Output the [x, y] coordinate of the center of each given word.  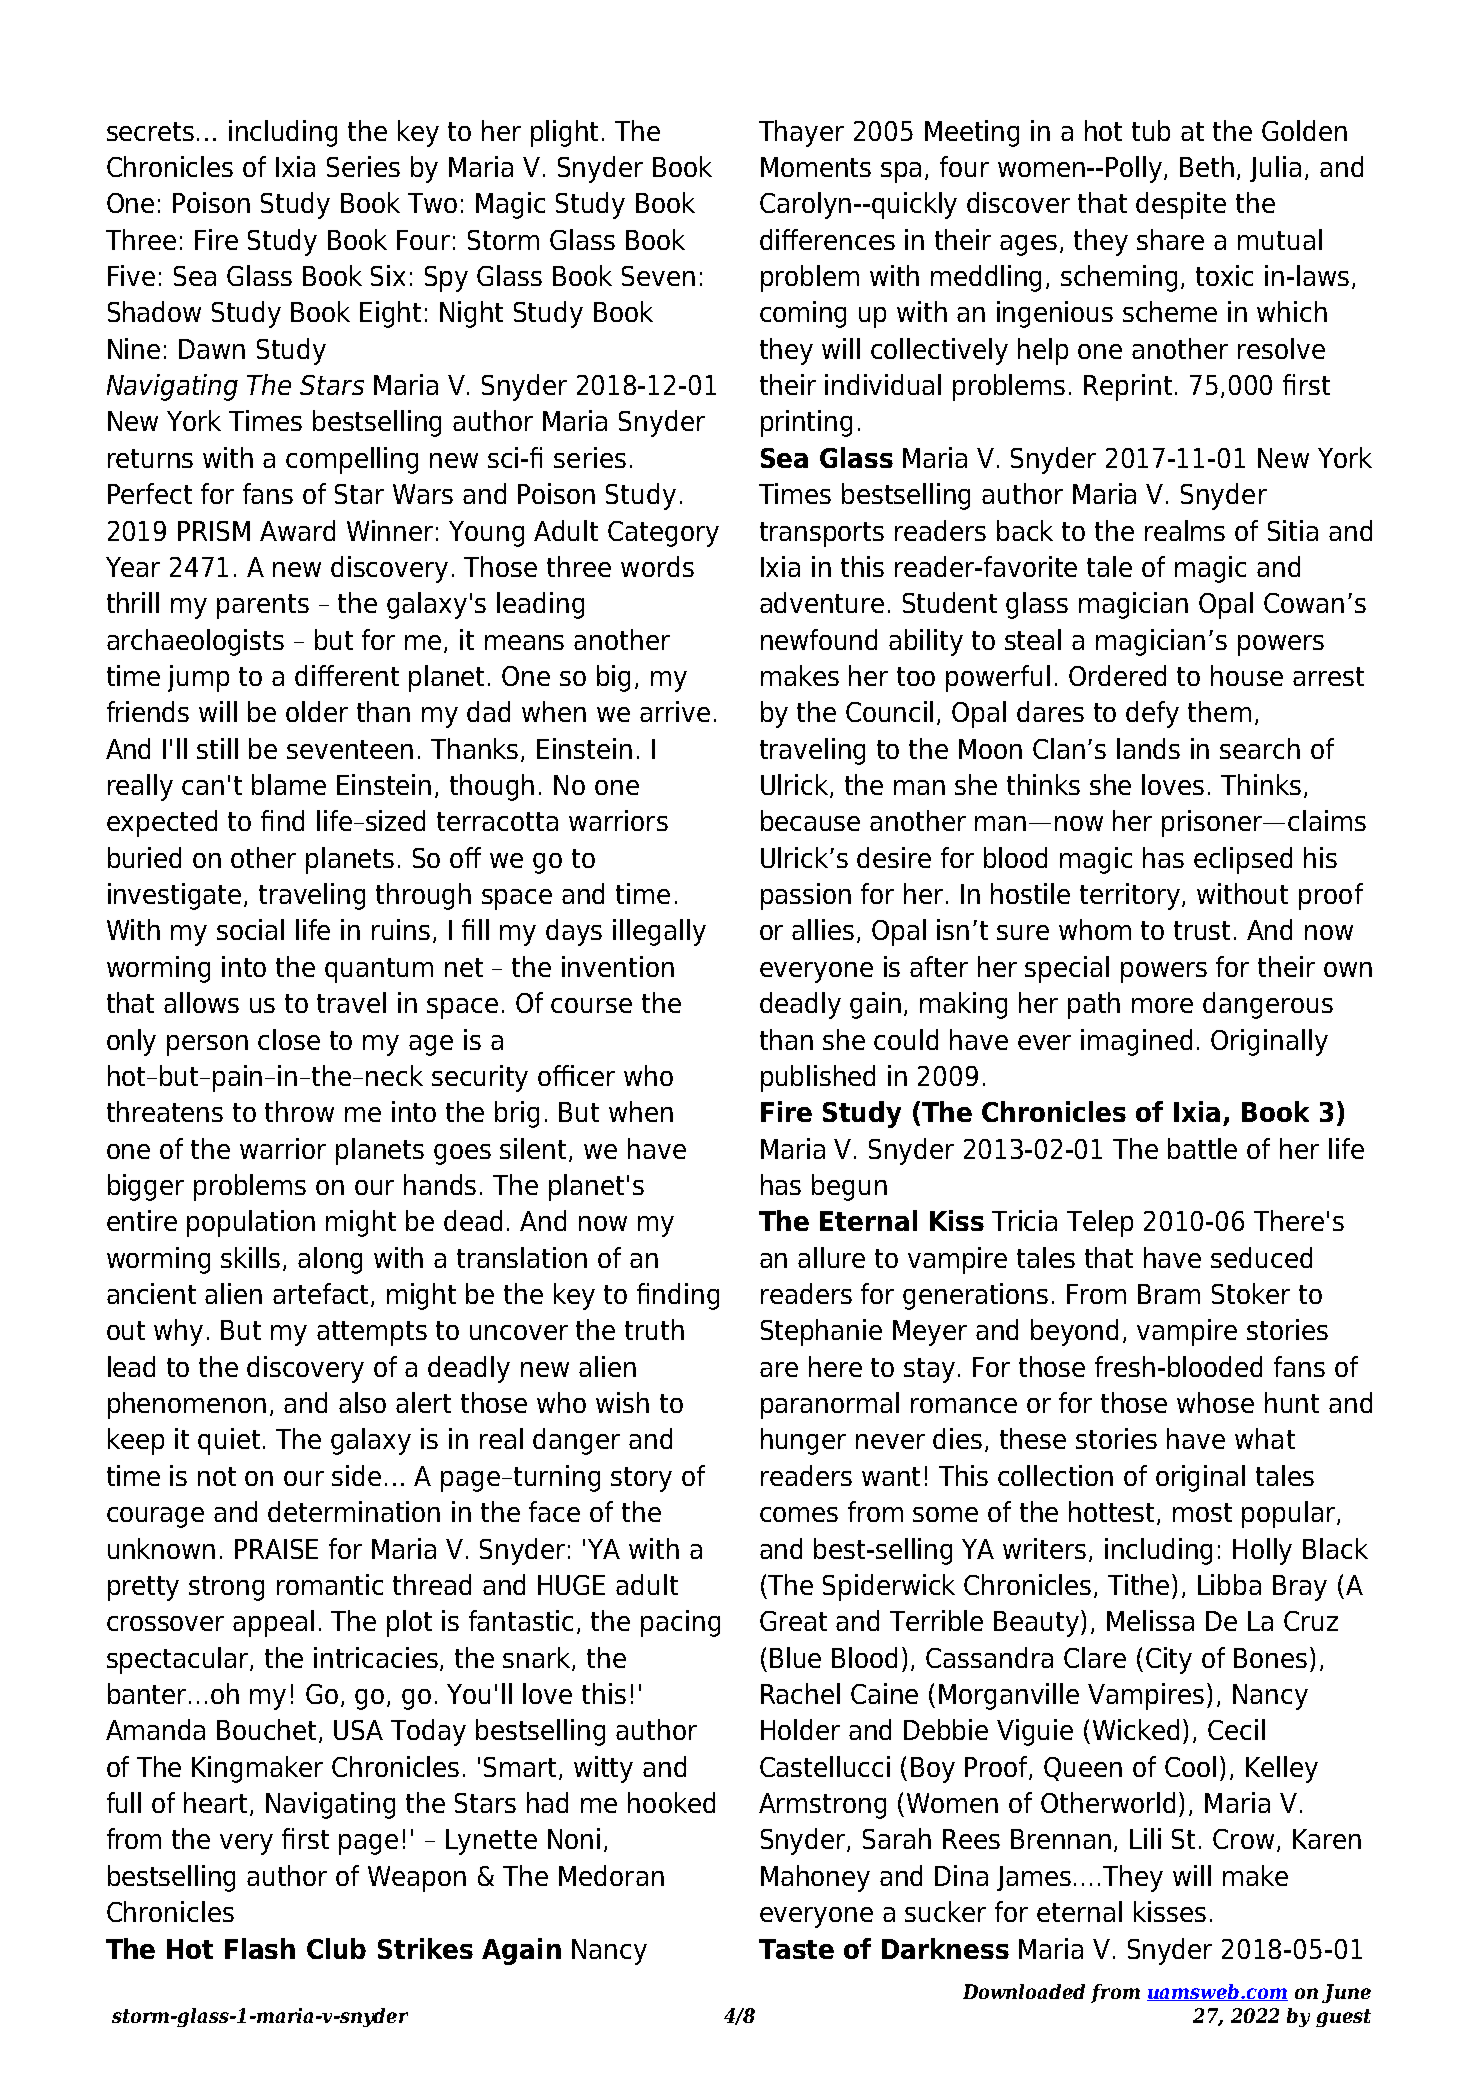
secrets [150, 131]
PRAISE [276, 1549]
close [289, 1039]
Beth [1207, 166]
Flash [260, 1948]
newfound [819, 639]
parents [263, 606]
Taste [796, 1949]
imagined [1136, 1042]
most [1202, 1512]
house [1247, 675]
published [818, 1078]
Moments [816, 167]
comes [799, 1514]
